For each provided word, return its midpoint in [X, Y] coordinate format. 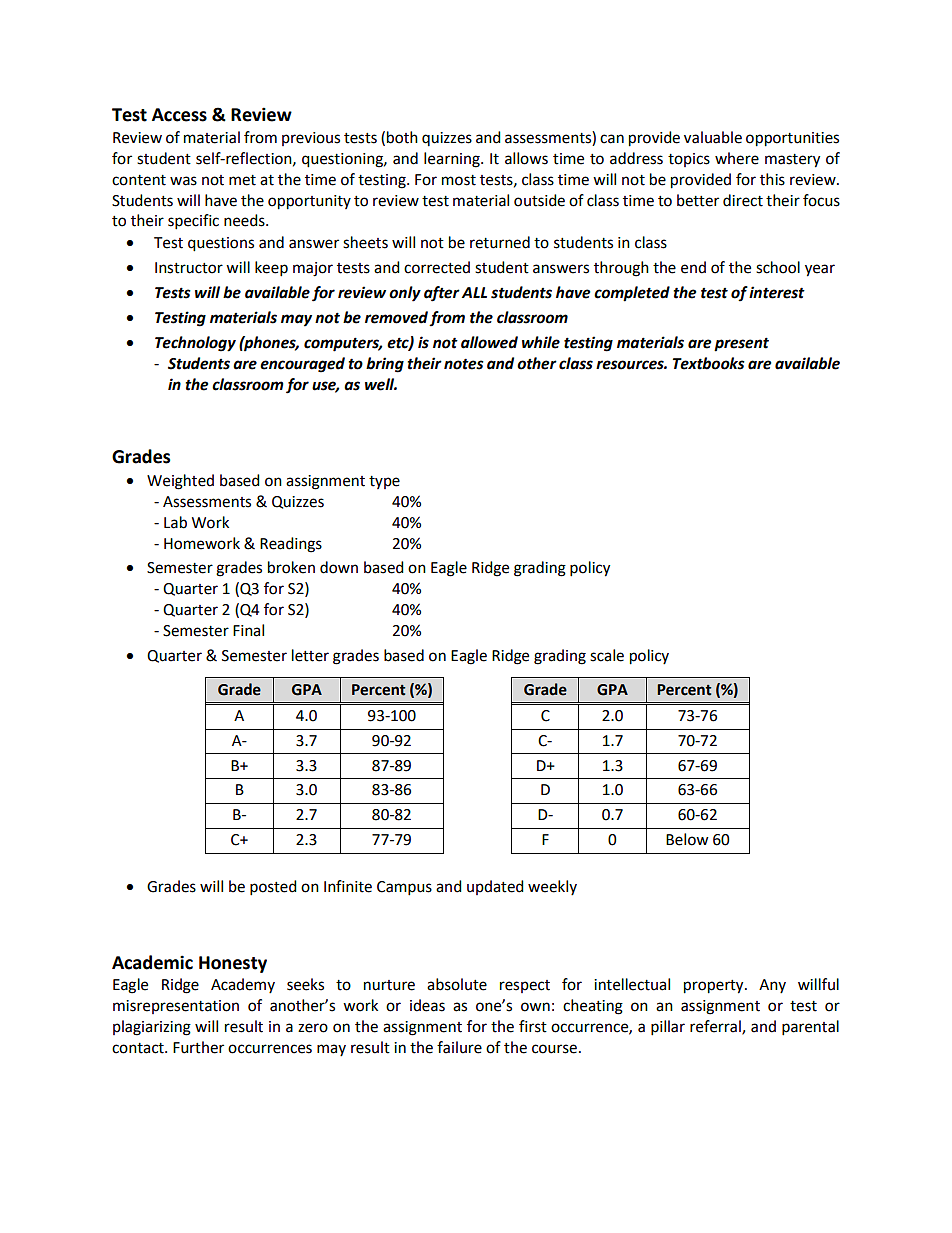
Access [179, 115]
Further [198, 1047]
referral [716, 1027]
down [339, 567]
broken [291, 567]
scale [607, 655]
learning [453, 160]
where [737, 158]
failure [459, 1047]
